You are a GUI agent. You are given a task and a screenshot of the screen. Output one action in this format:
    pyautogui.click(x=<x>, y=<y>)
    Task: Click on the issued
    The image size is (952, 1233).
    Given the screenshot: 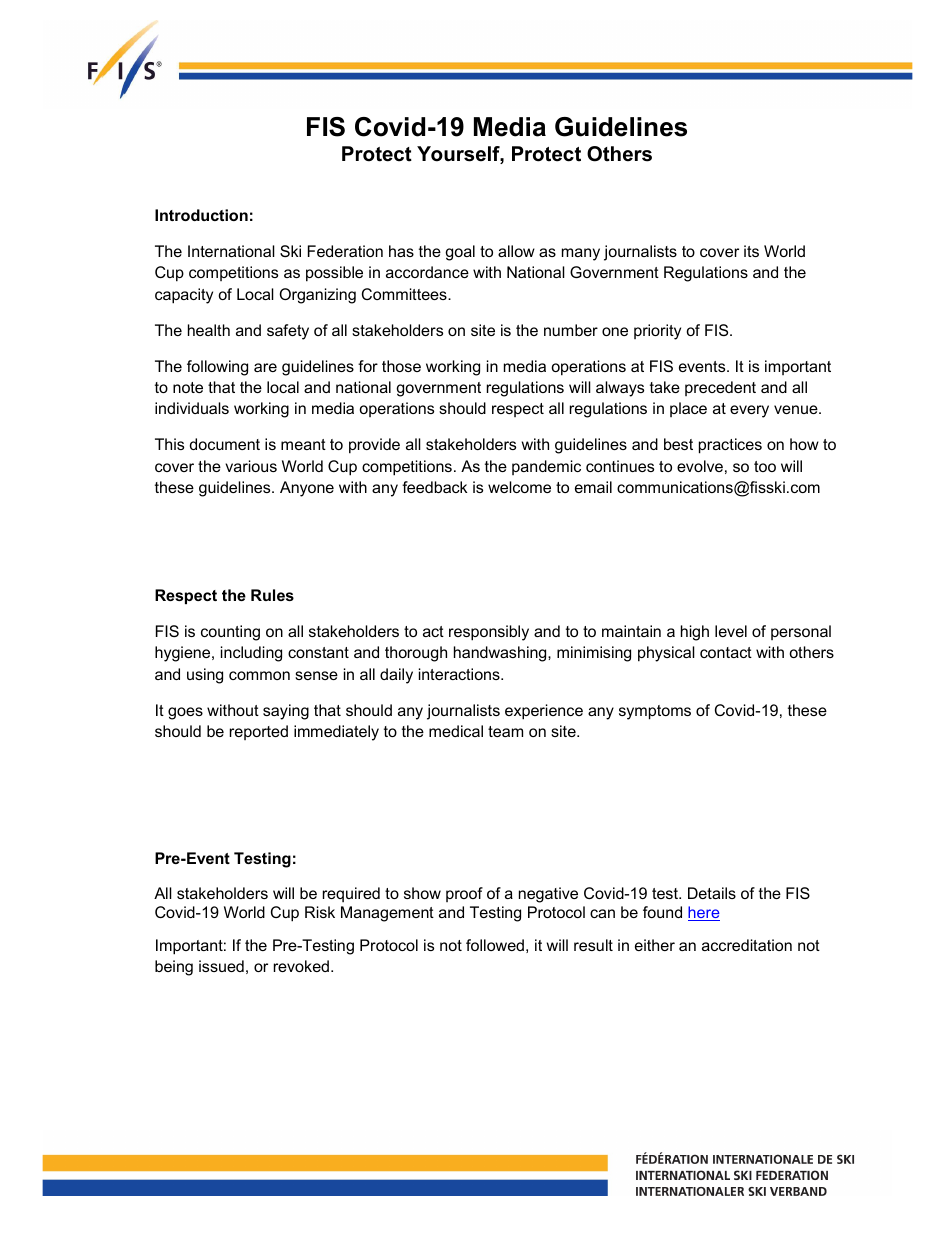 What is the action you would take?
    pyautogui.click(x=221, y=966)
